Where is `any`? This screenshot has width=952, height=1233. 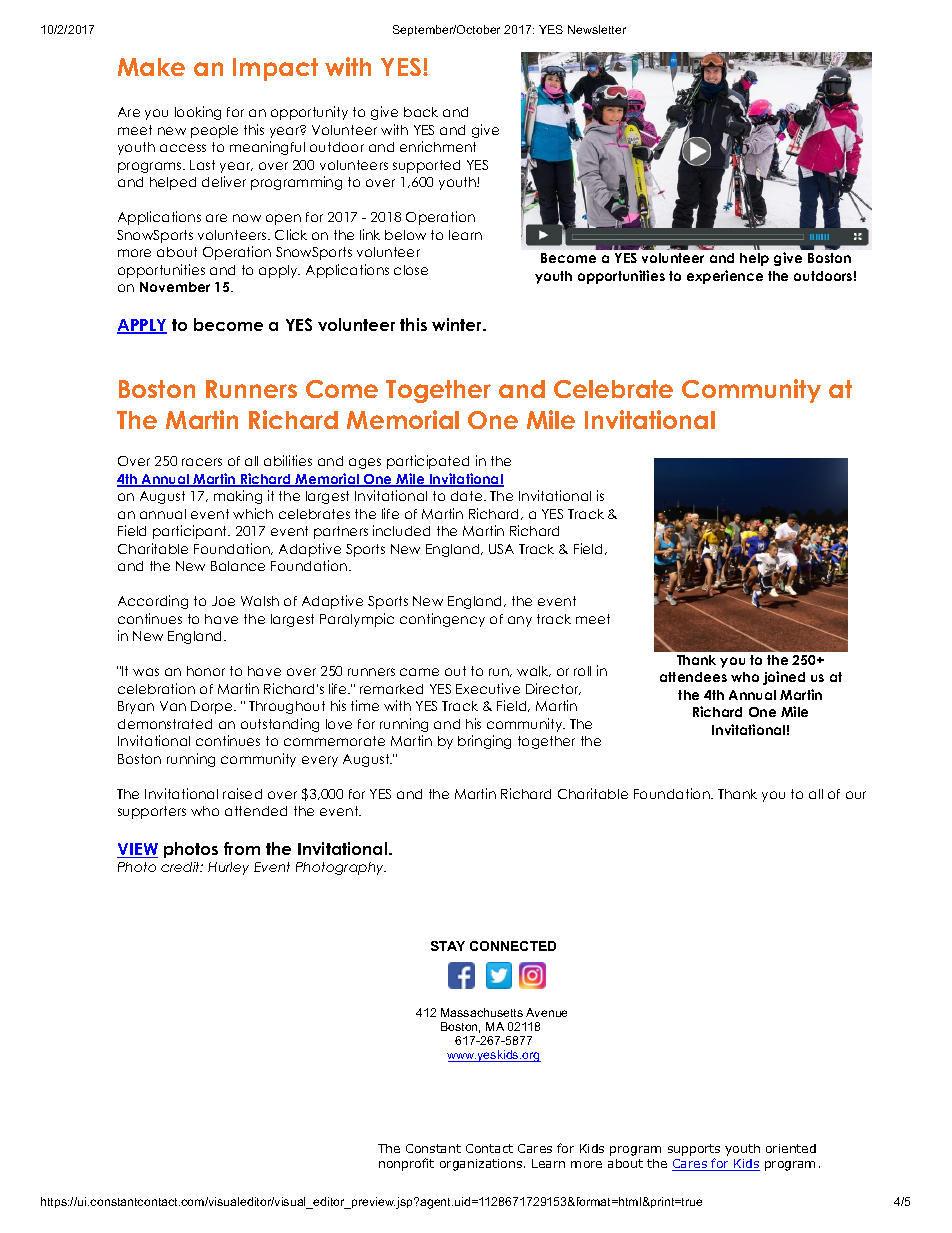
any is located at coordinates (520, 621).
